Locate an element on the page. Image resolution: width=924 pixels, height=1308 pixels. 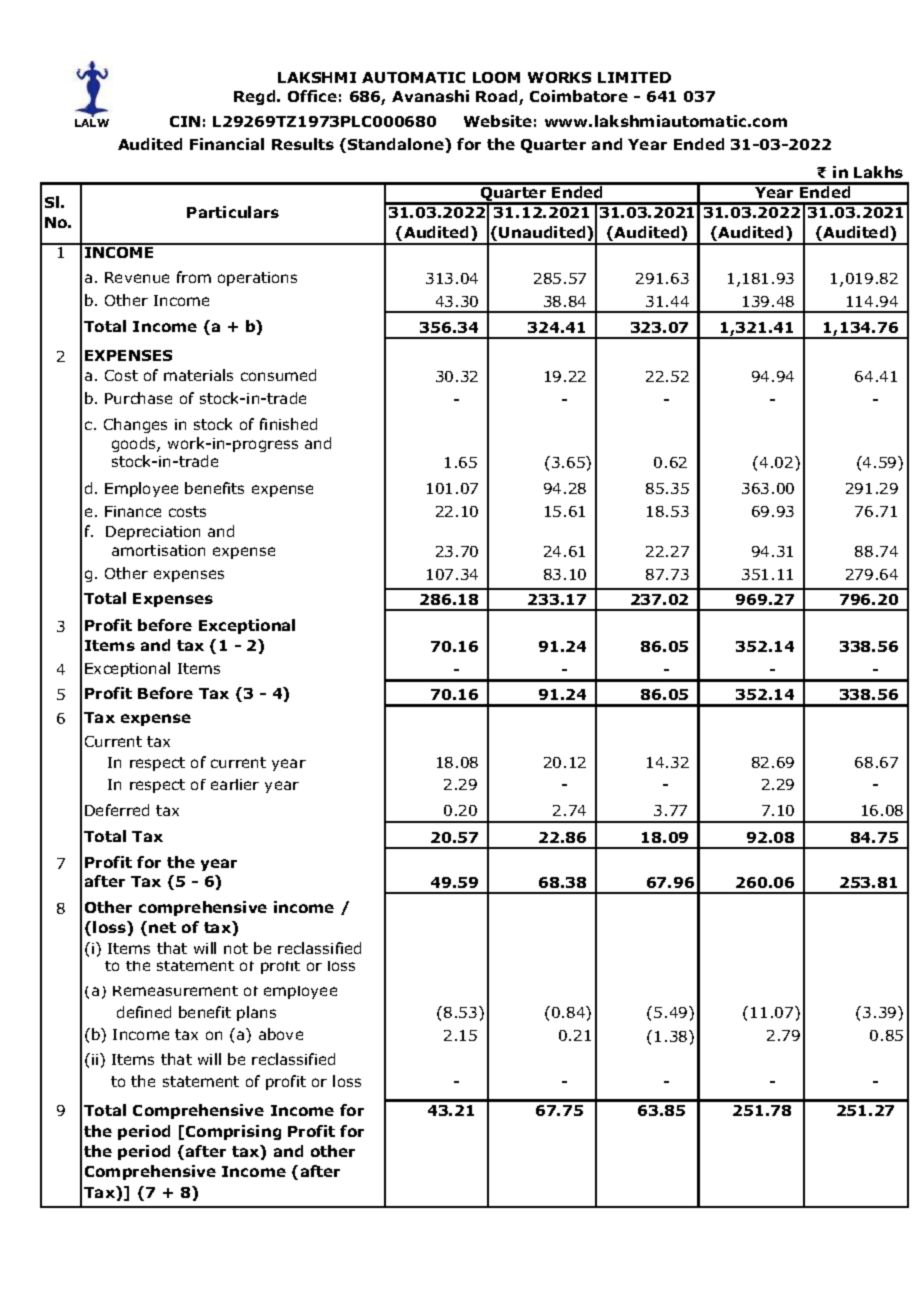
defined is located at coordinates (144, 1012).
